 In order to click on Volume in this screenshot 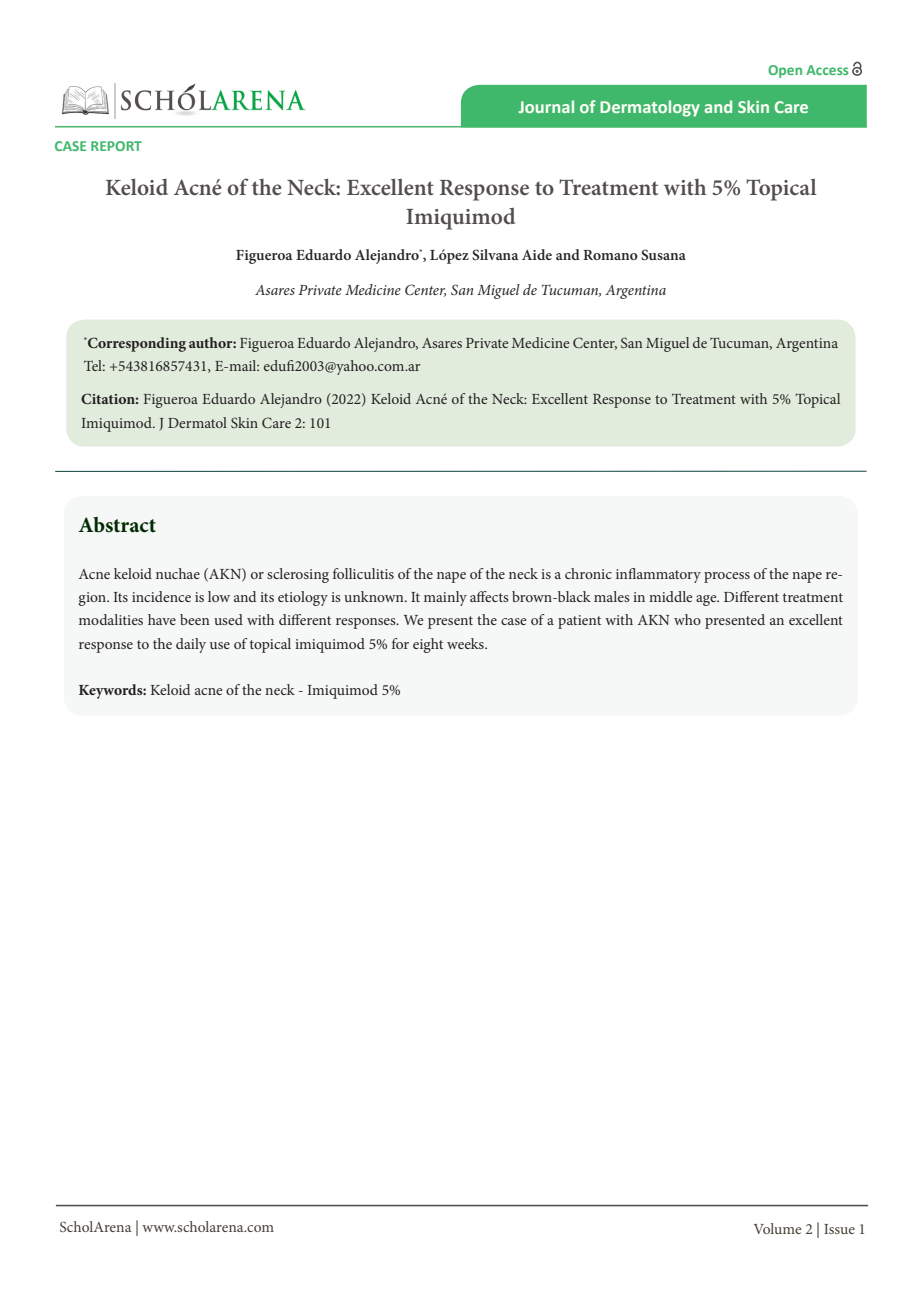, I will do `click(777, 1228)`.
